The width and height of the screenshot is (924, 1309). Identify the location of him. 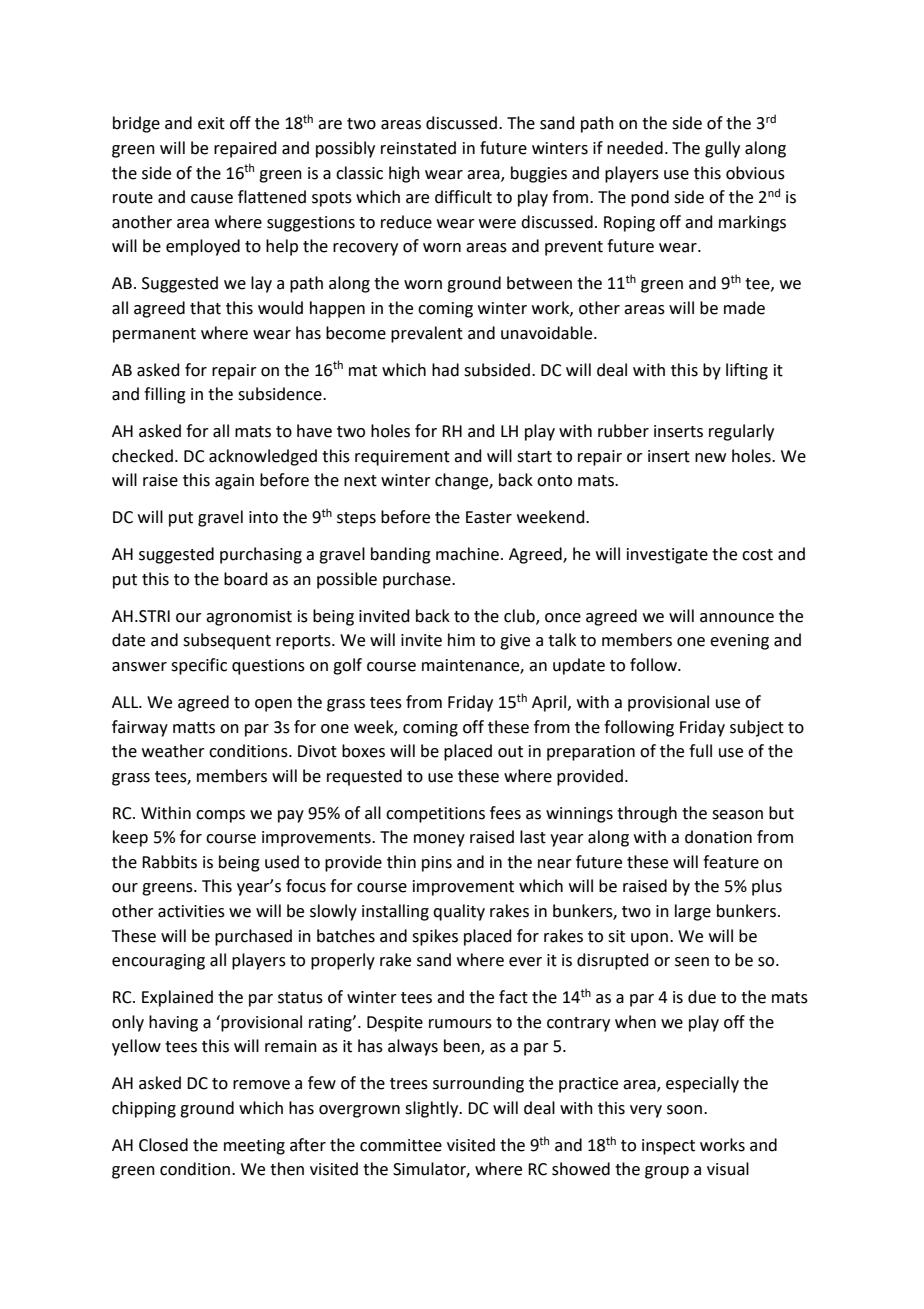
(461, 639).
